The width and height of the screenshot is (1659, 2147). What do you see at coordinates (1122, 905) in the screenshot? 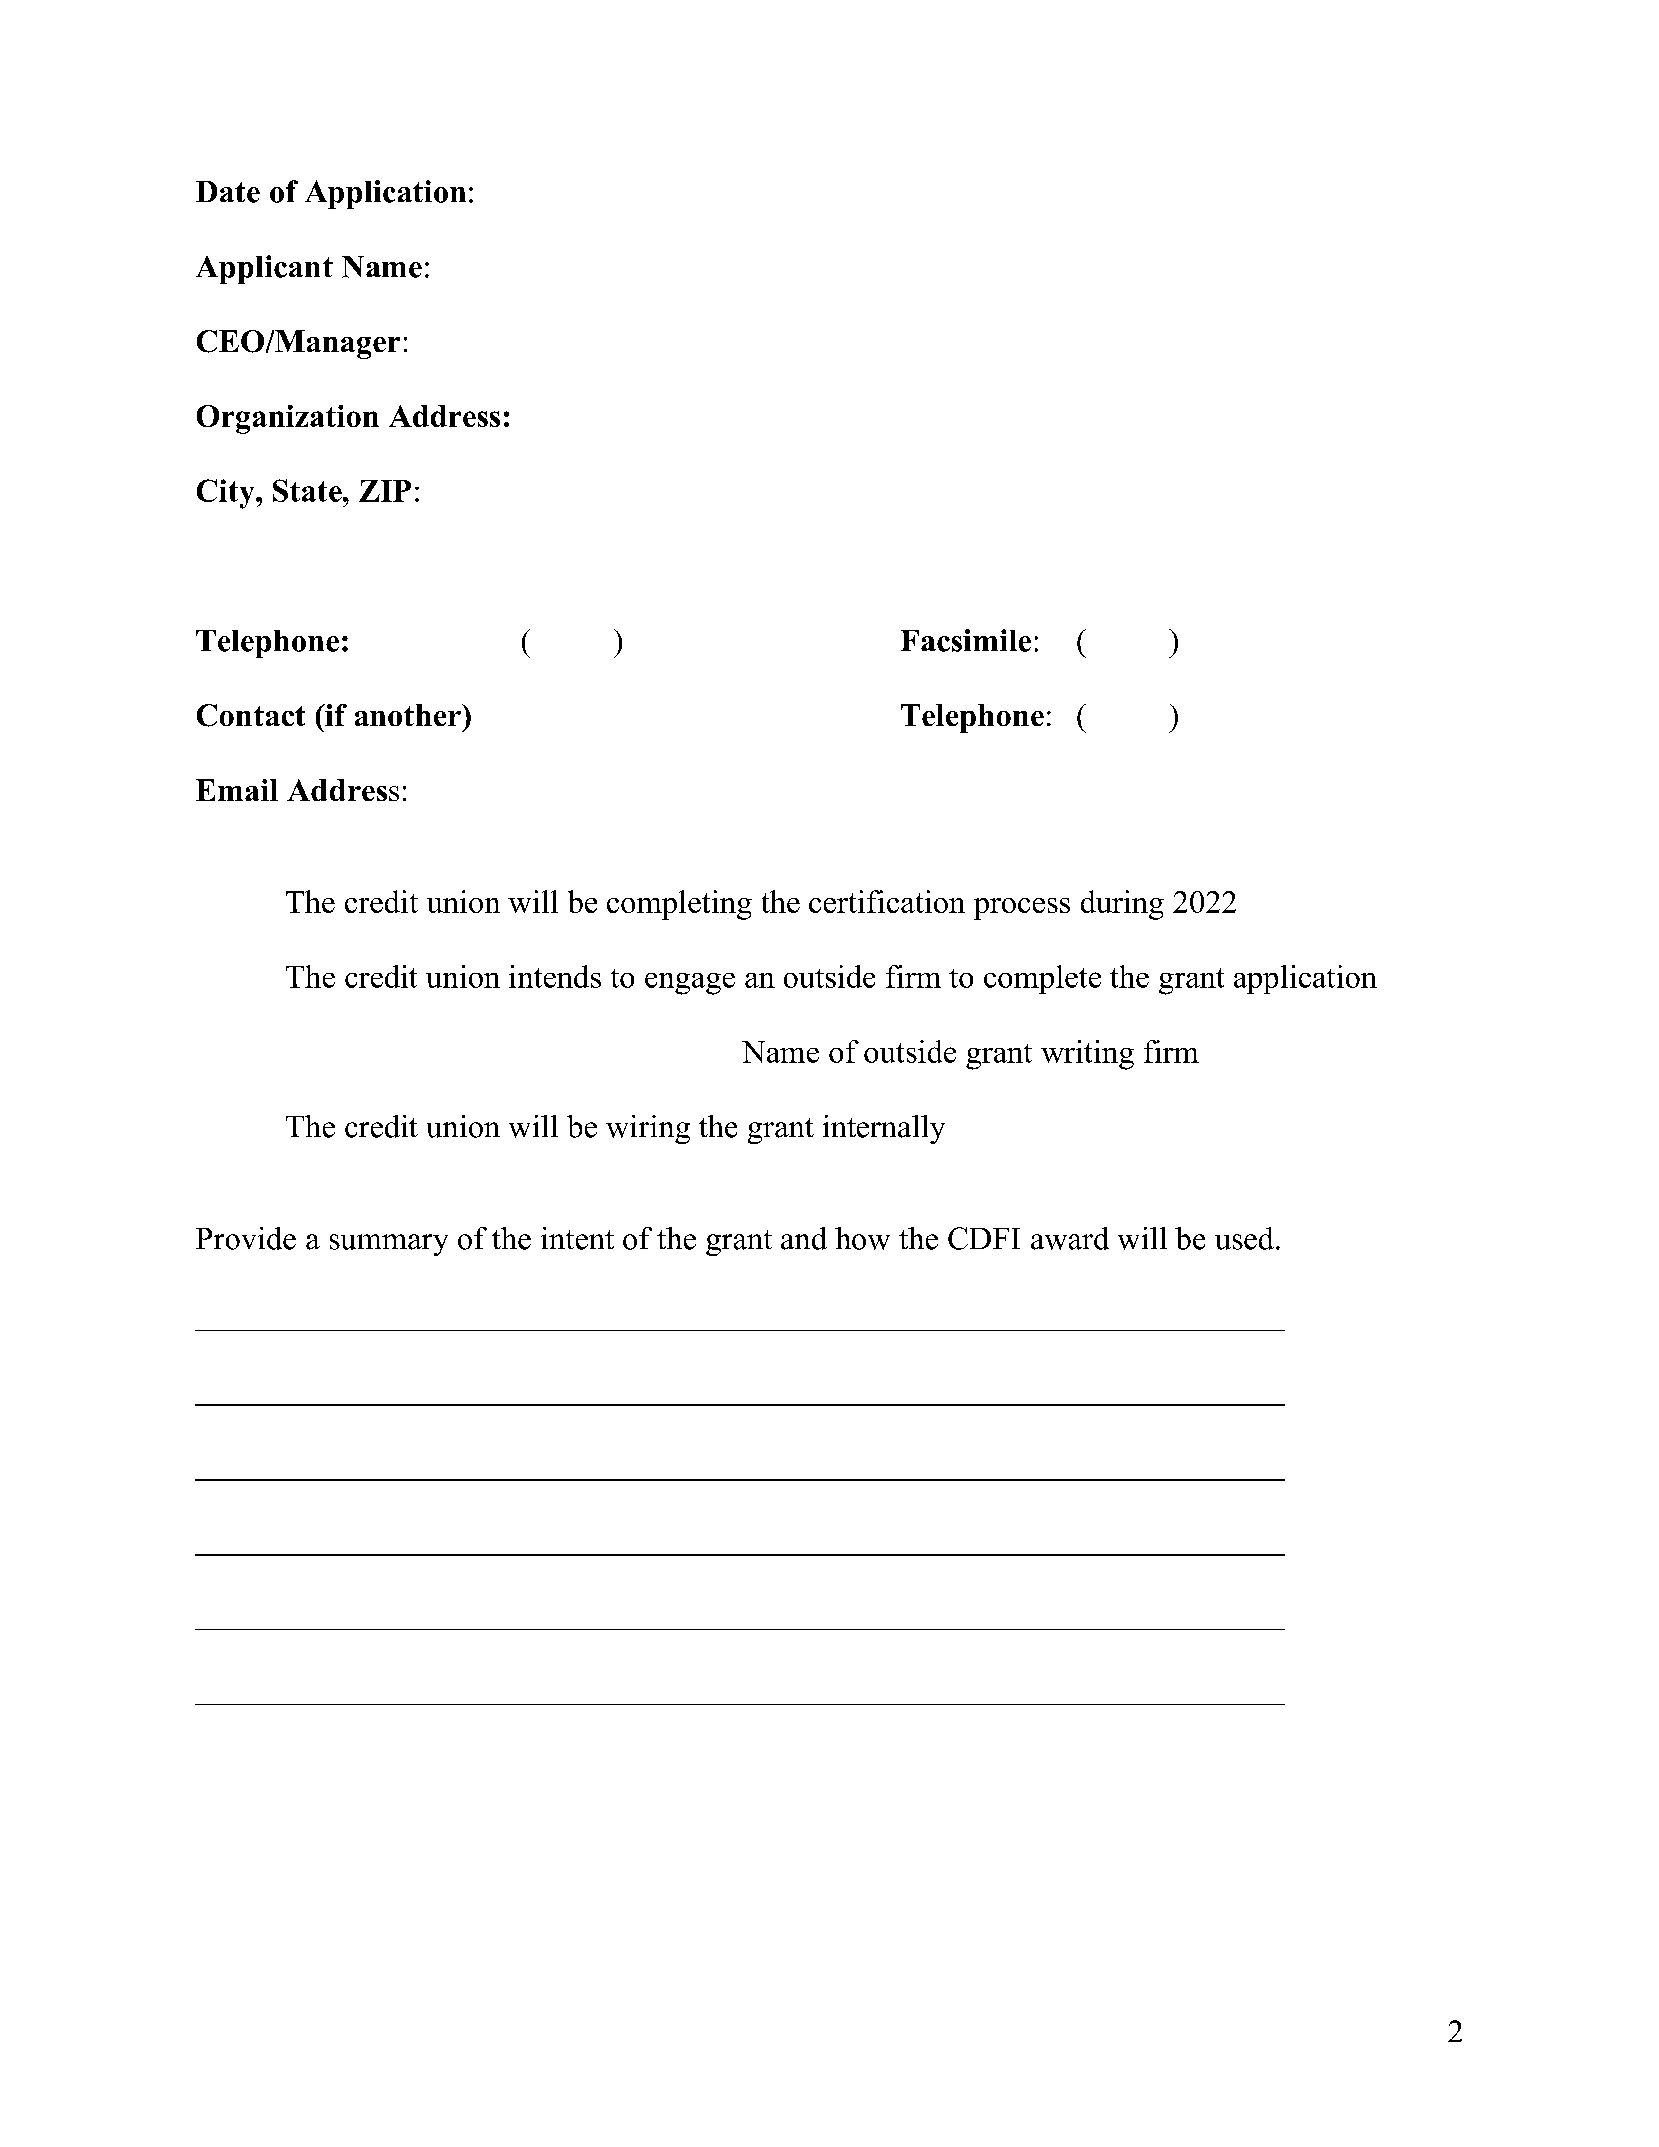
I see `during` at bounding box center [1122, 905].
